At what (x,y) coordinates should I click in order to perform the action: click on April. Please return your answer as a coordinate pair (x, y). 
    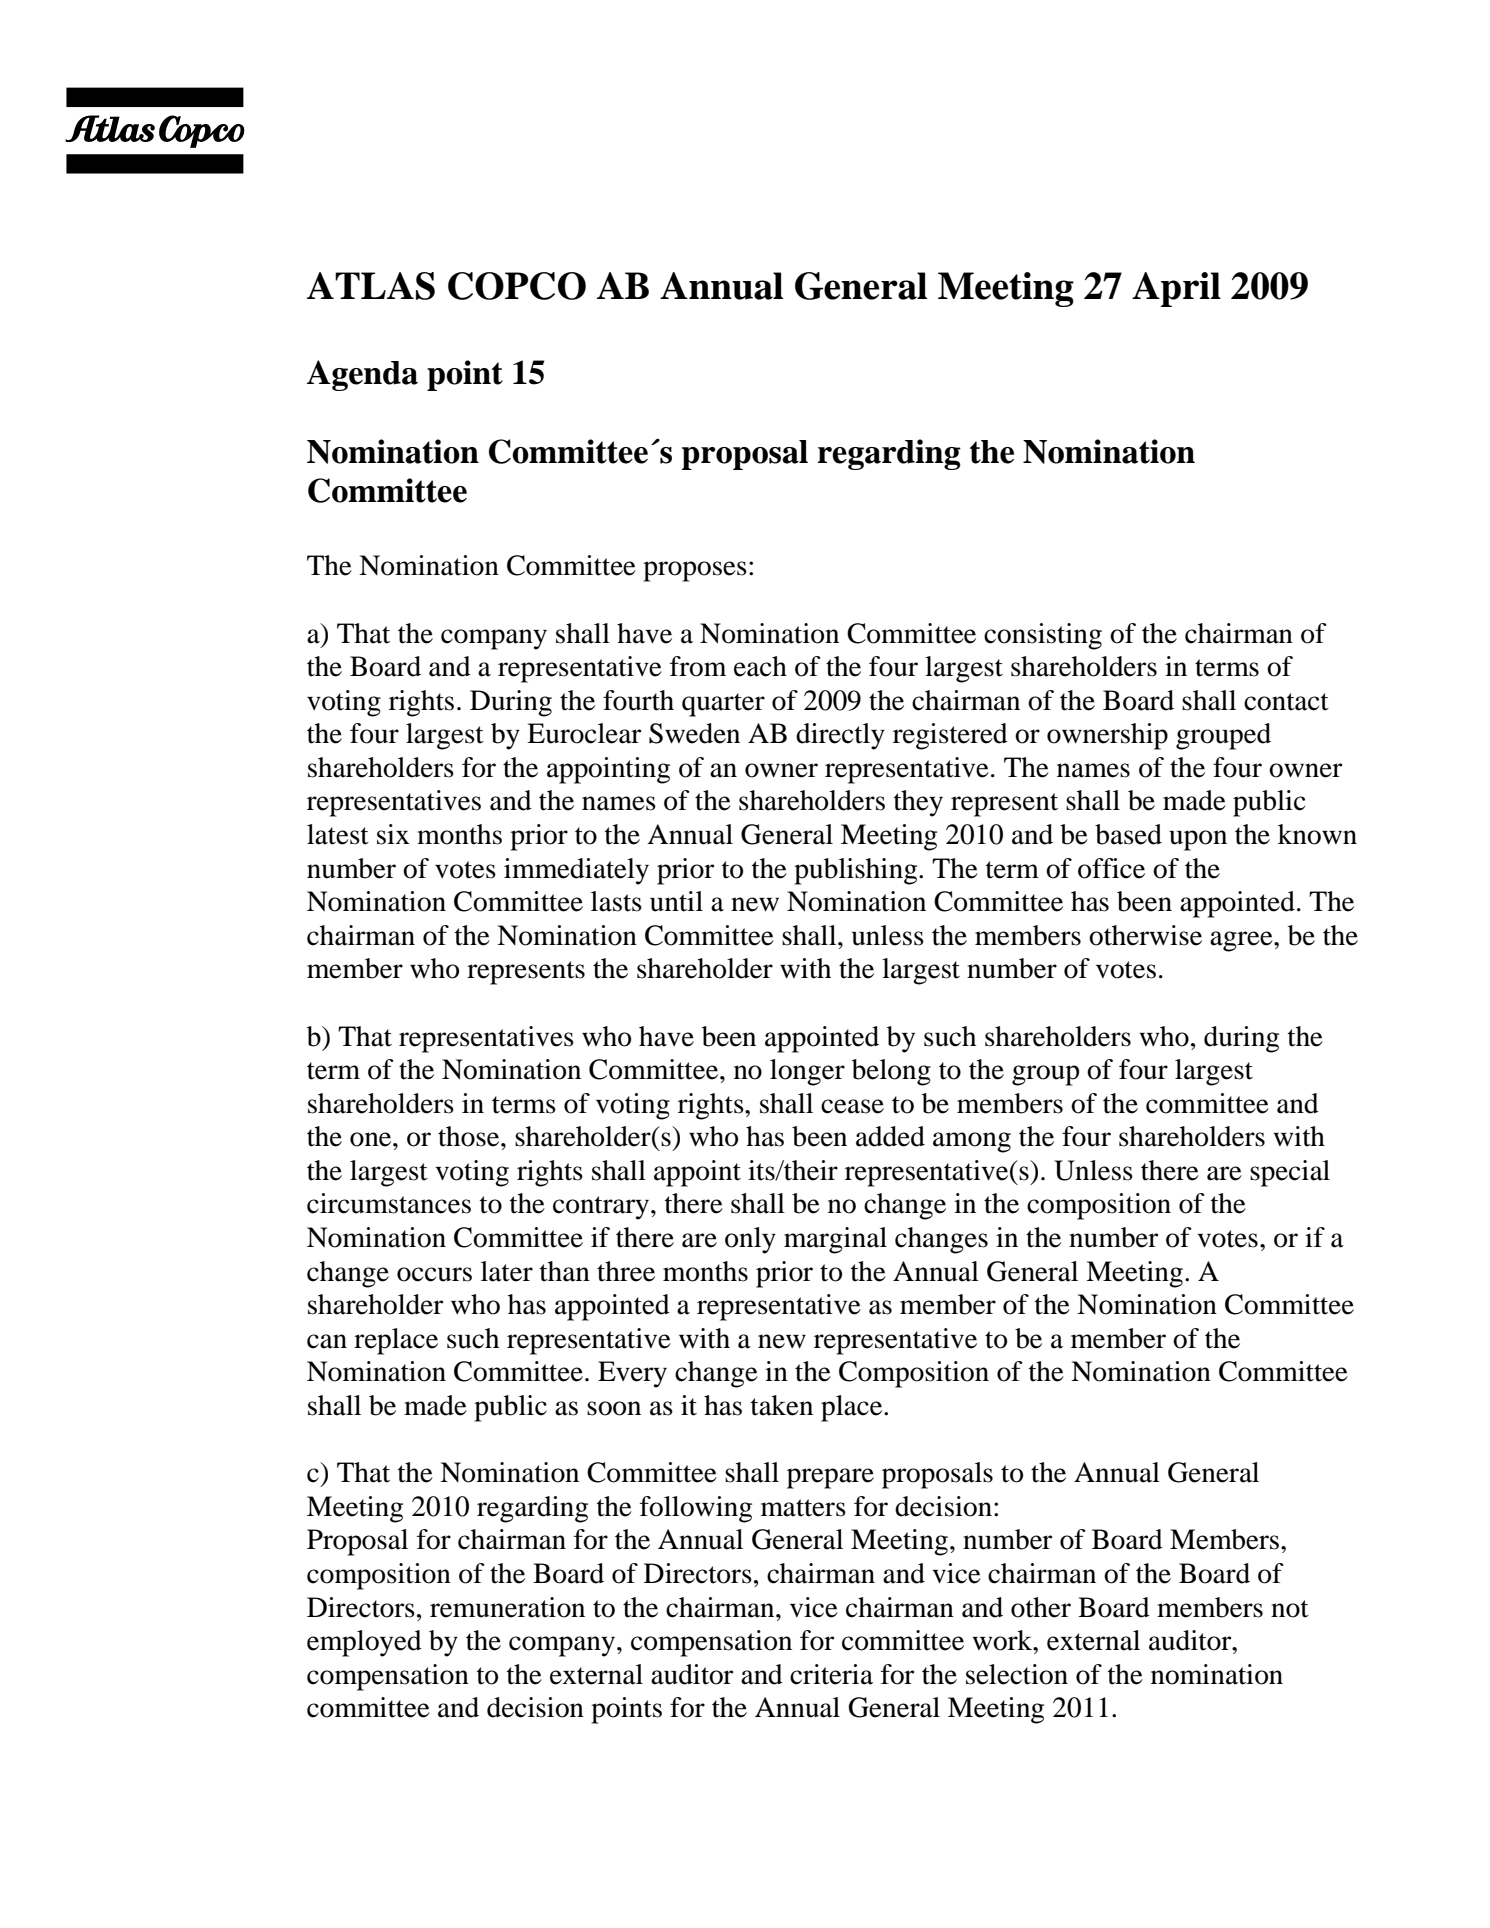
    Looking at the image, I should click on (1176, 289).
